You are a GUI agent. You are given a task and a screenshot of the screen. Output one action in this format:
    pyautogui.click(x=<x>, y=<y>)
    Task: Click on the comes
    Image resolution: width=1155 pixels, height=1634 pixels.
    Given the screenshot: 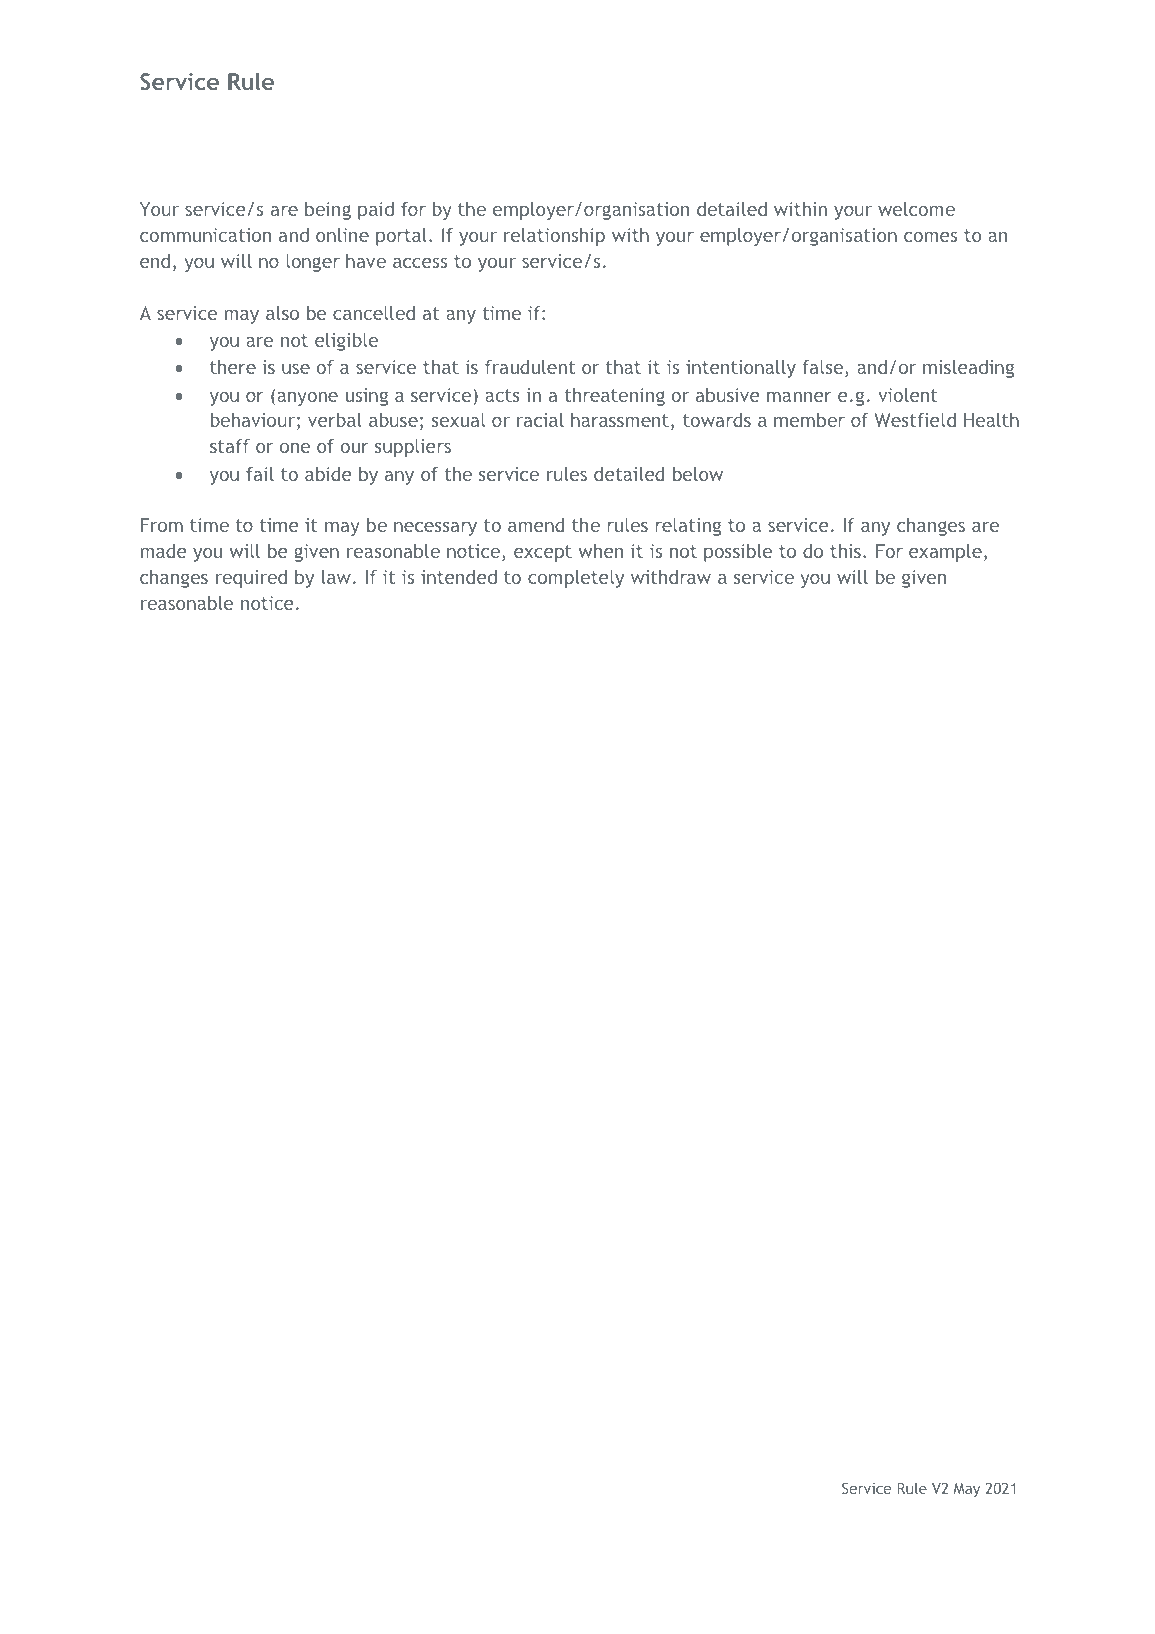 What is the action you would take?
    pyautogui.click(x=930, y=237)
